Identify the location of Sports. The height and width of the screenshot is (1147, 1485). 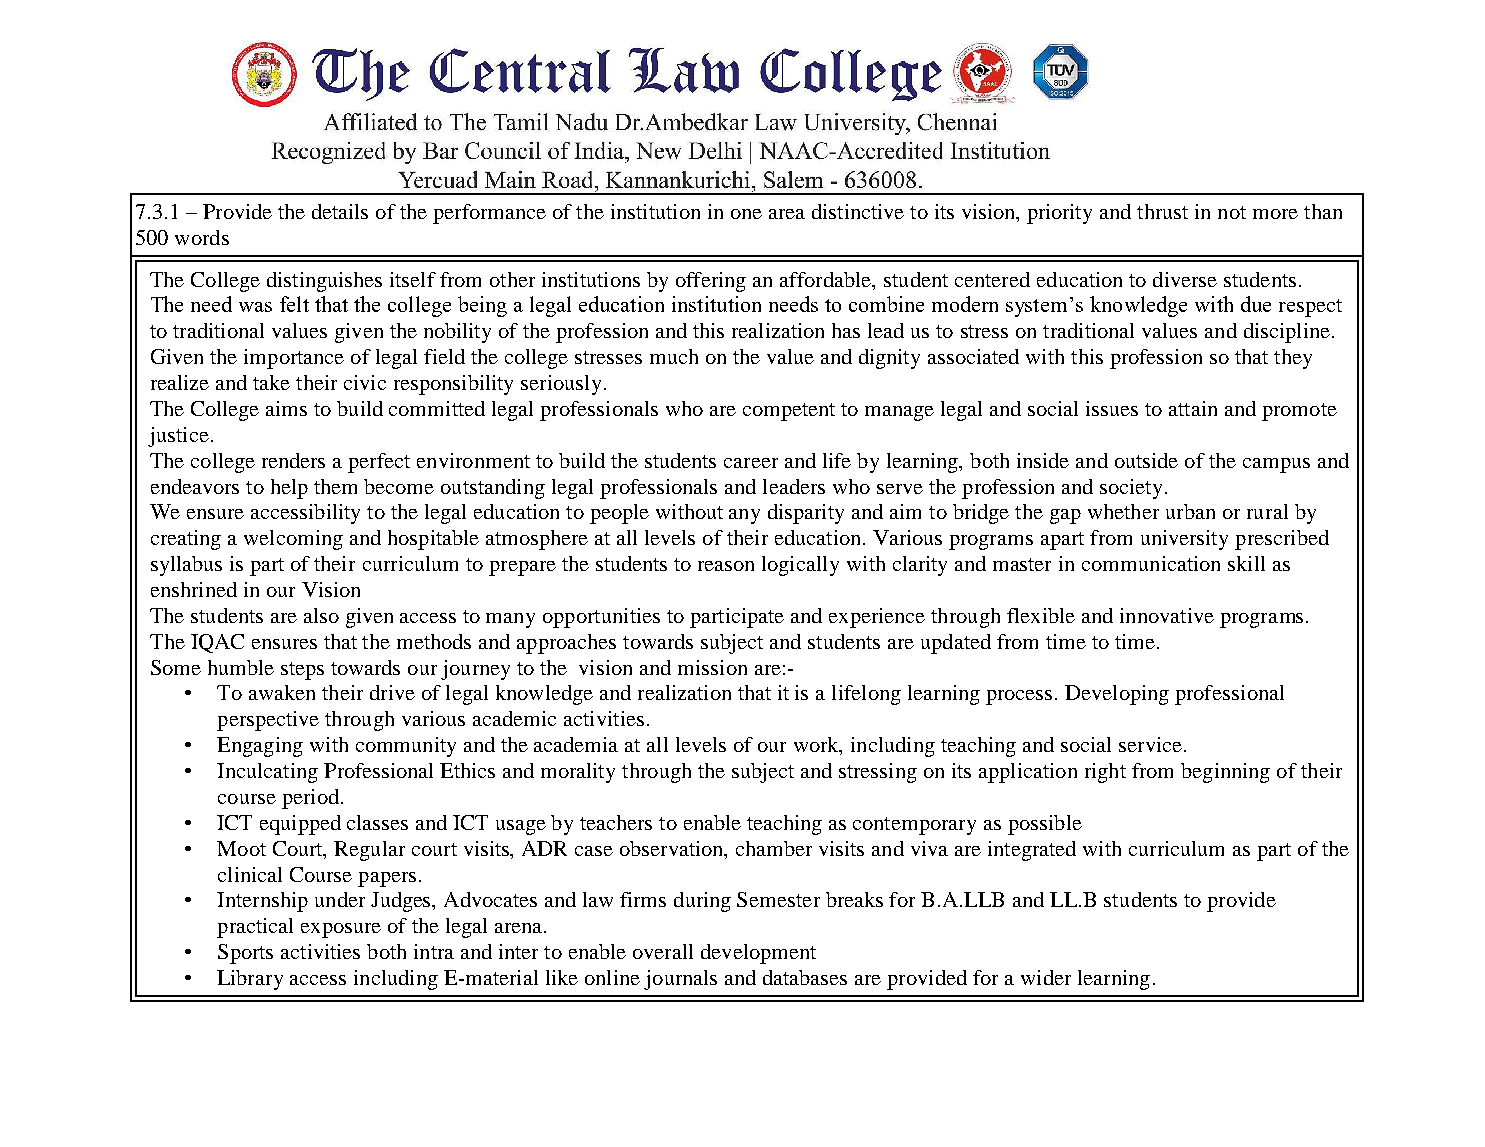
(245, 954).
